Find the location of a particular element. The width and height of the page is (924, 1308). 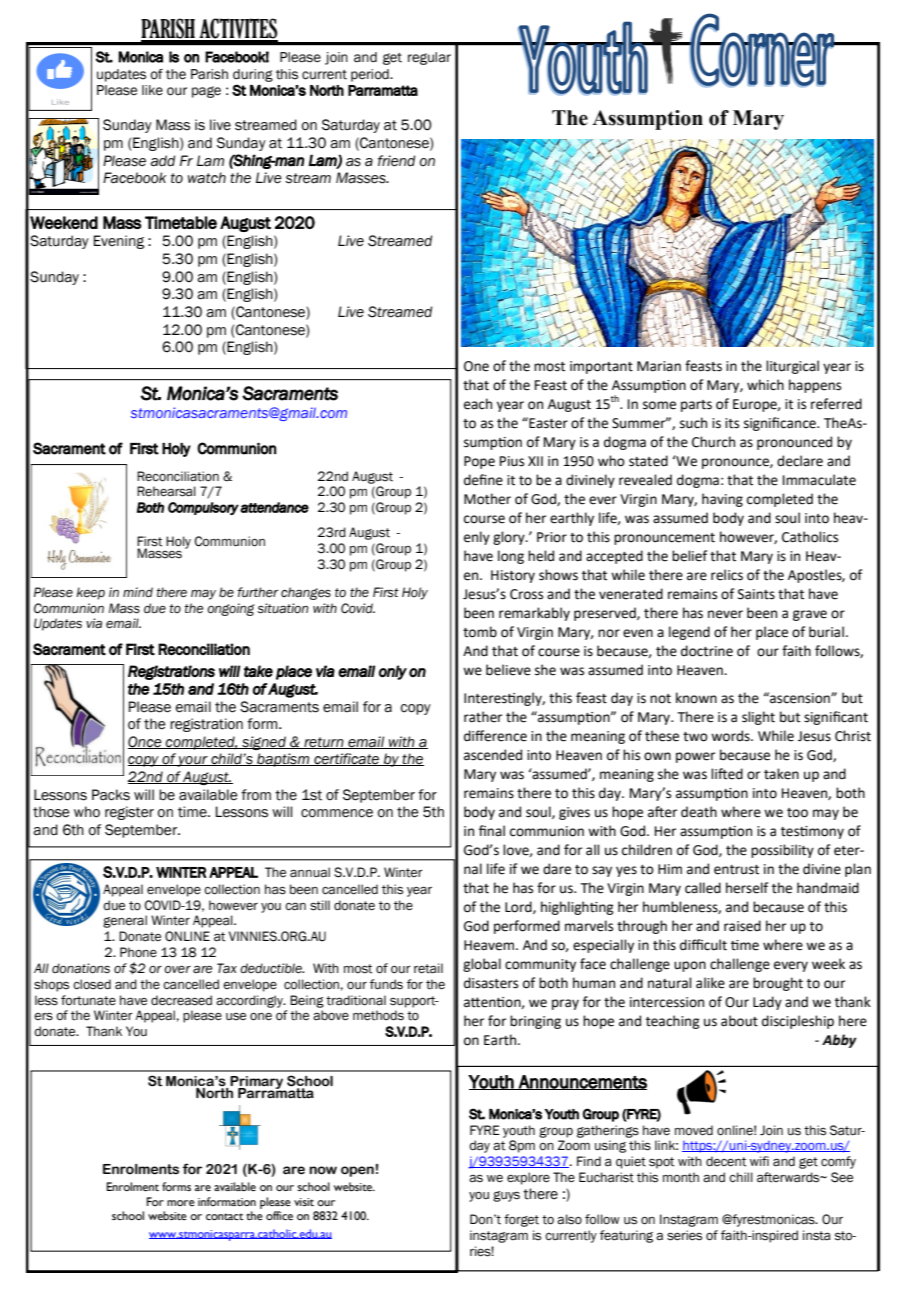

more is located at coordinates (181, 1203).
